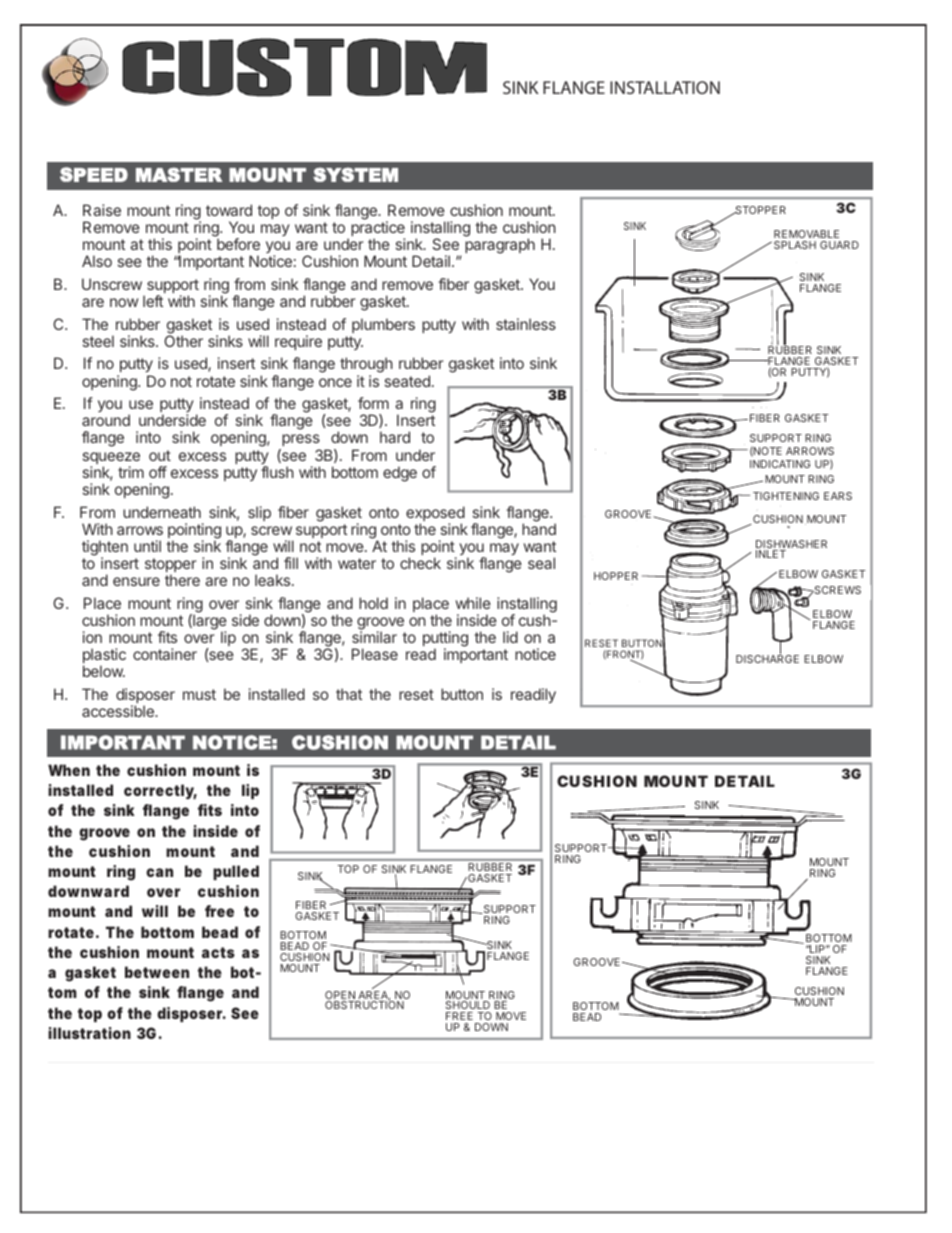 The image size is (952, 1233). Describe the element at coordinates (218, 952) in the screenshot. I see `acts` at that location.
